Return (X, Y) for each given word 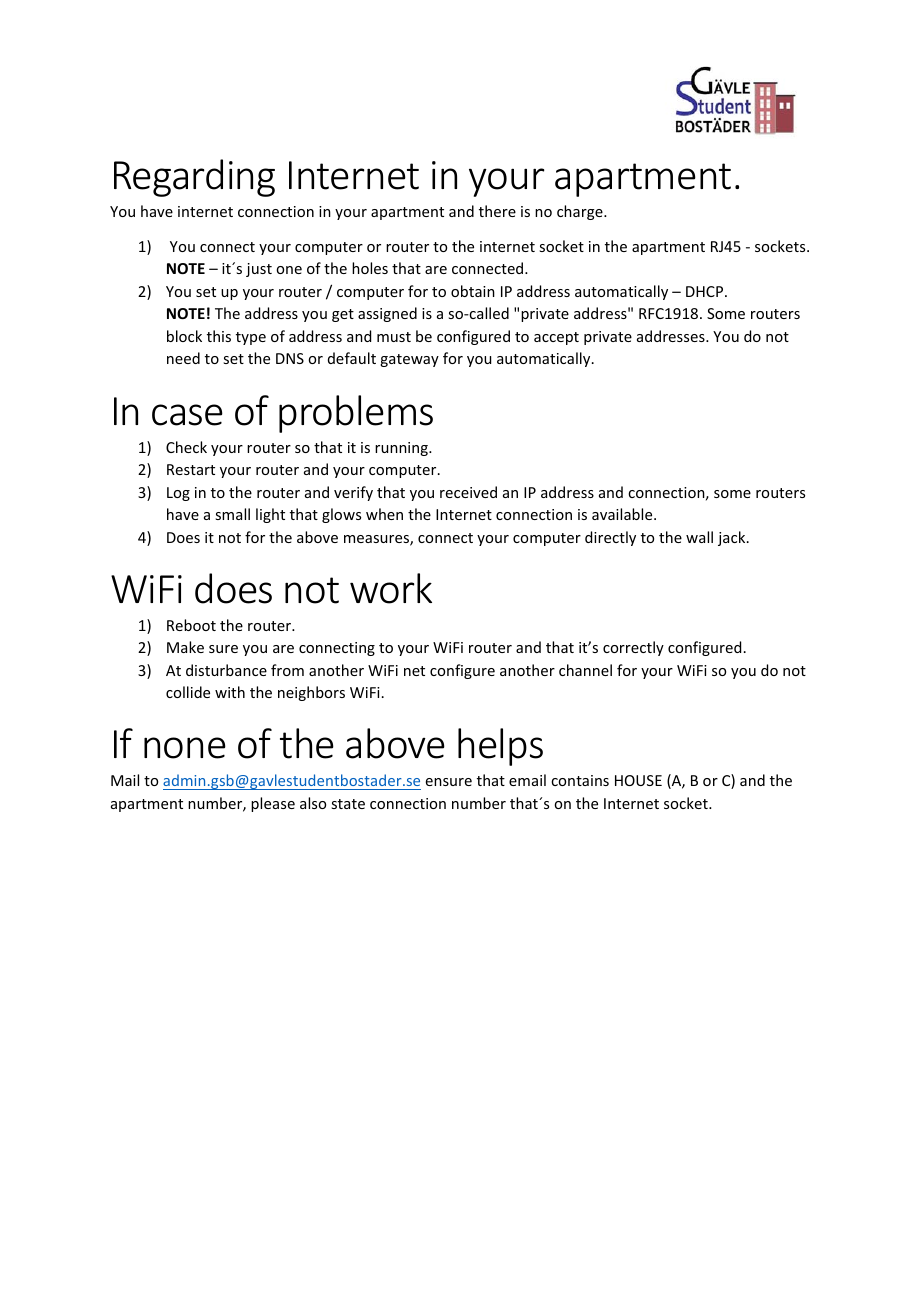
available (623, 514)
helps (500, 747)
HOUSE (638, 780)
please (273, 804)
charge (581, 212)
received (468, 492)
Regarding (194, 178)
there (497, 211)
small (232, 514)
